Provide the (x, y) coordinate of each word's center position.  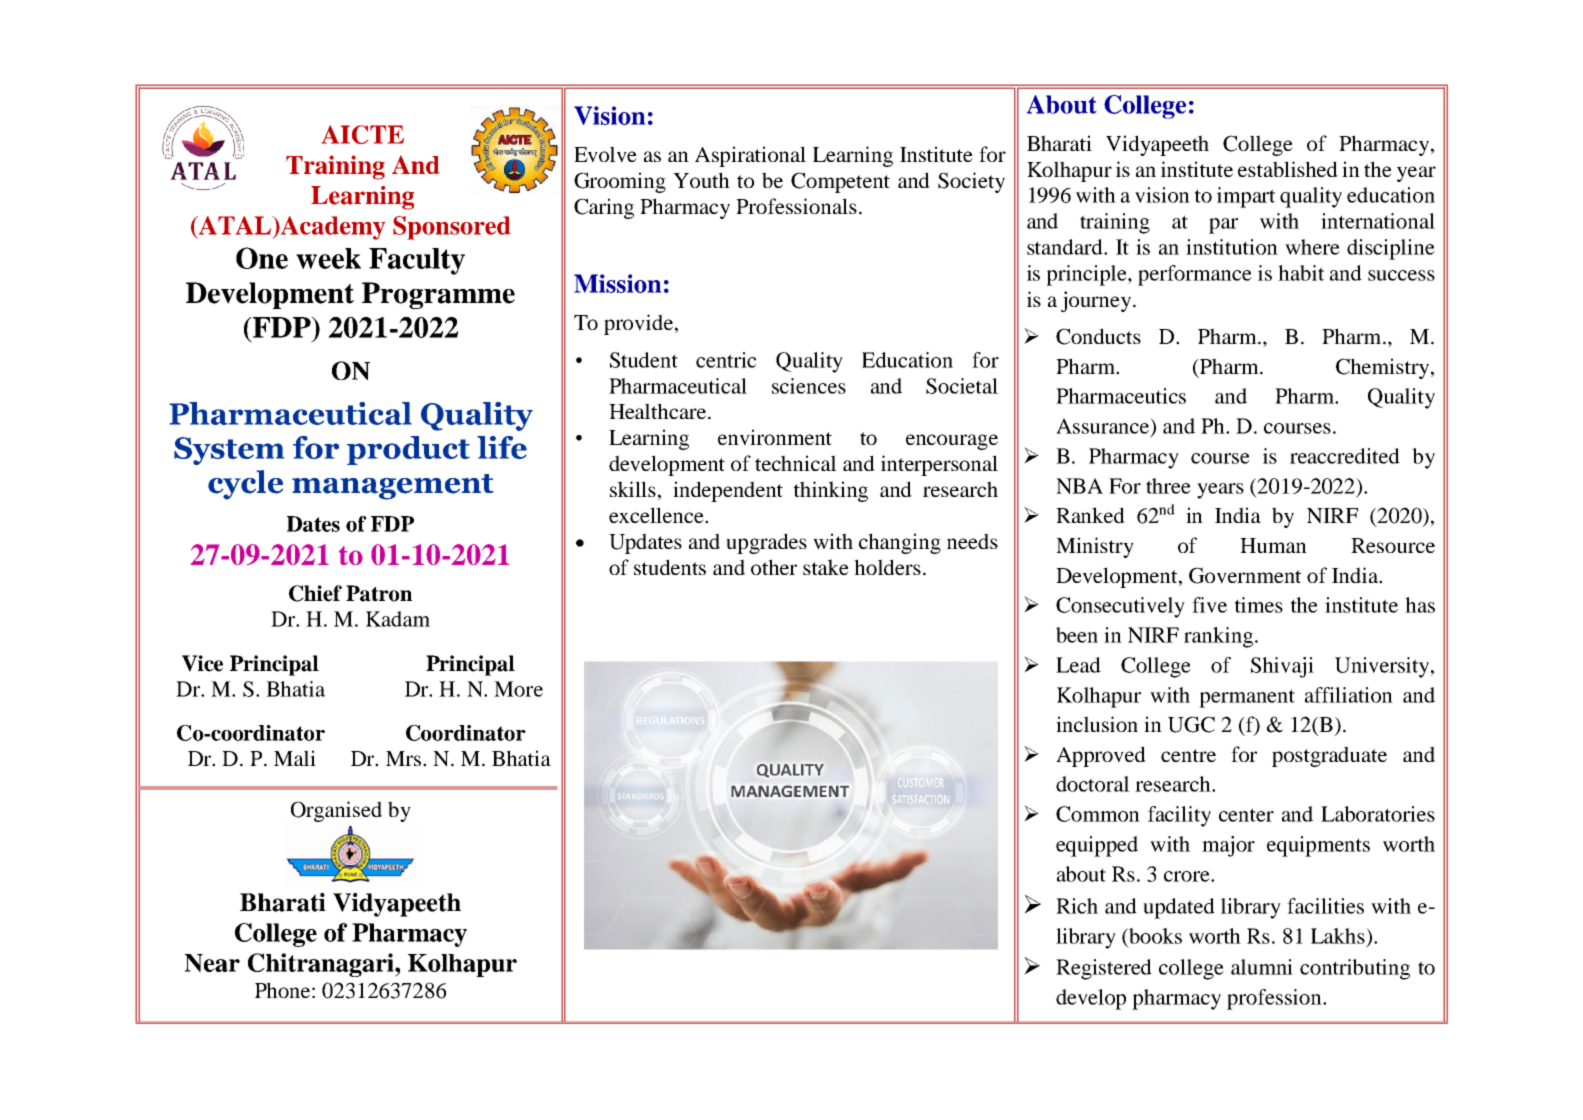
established (1288, 169)
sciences (809, 386)
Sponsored (452, 228)
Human (1273, 545)
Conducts (1098, 336)
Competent (840, 182)
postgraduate (1329, 756)
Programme (438, 295)
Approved (1101, 756)
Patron (379, 593)
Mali (295, 758)
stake (826, 567)
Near (212, 963)
